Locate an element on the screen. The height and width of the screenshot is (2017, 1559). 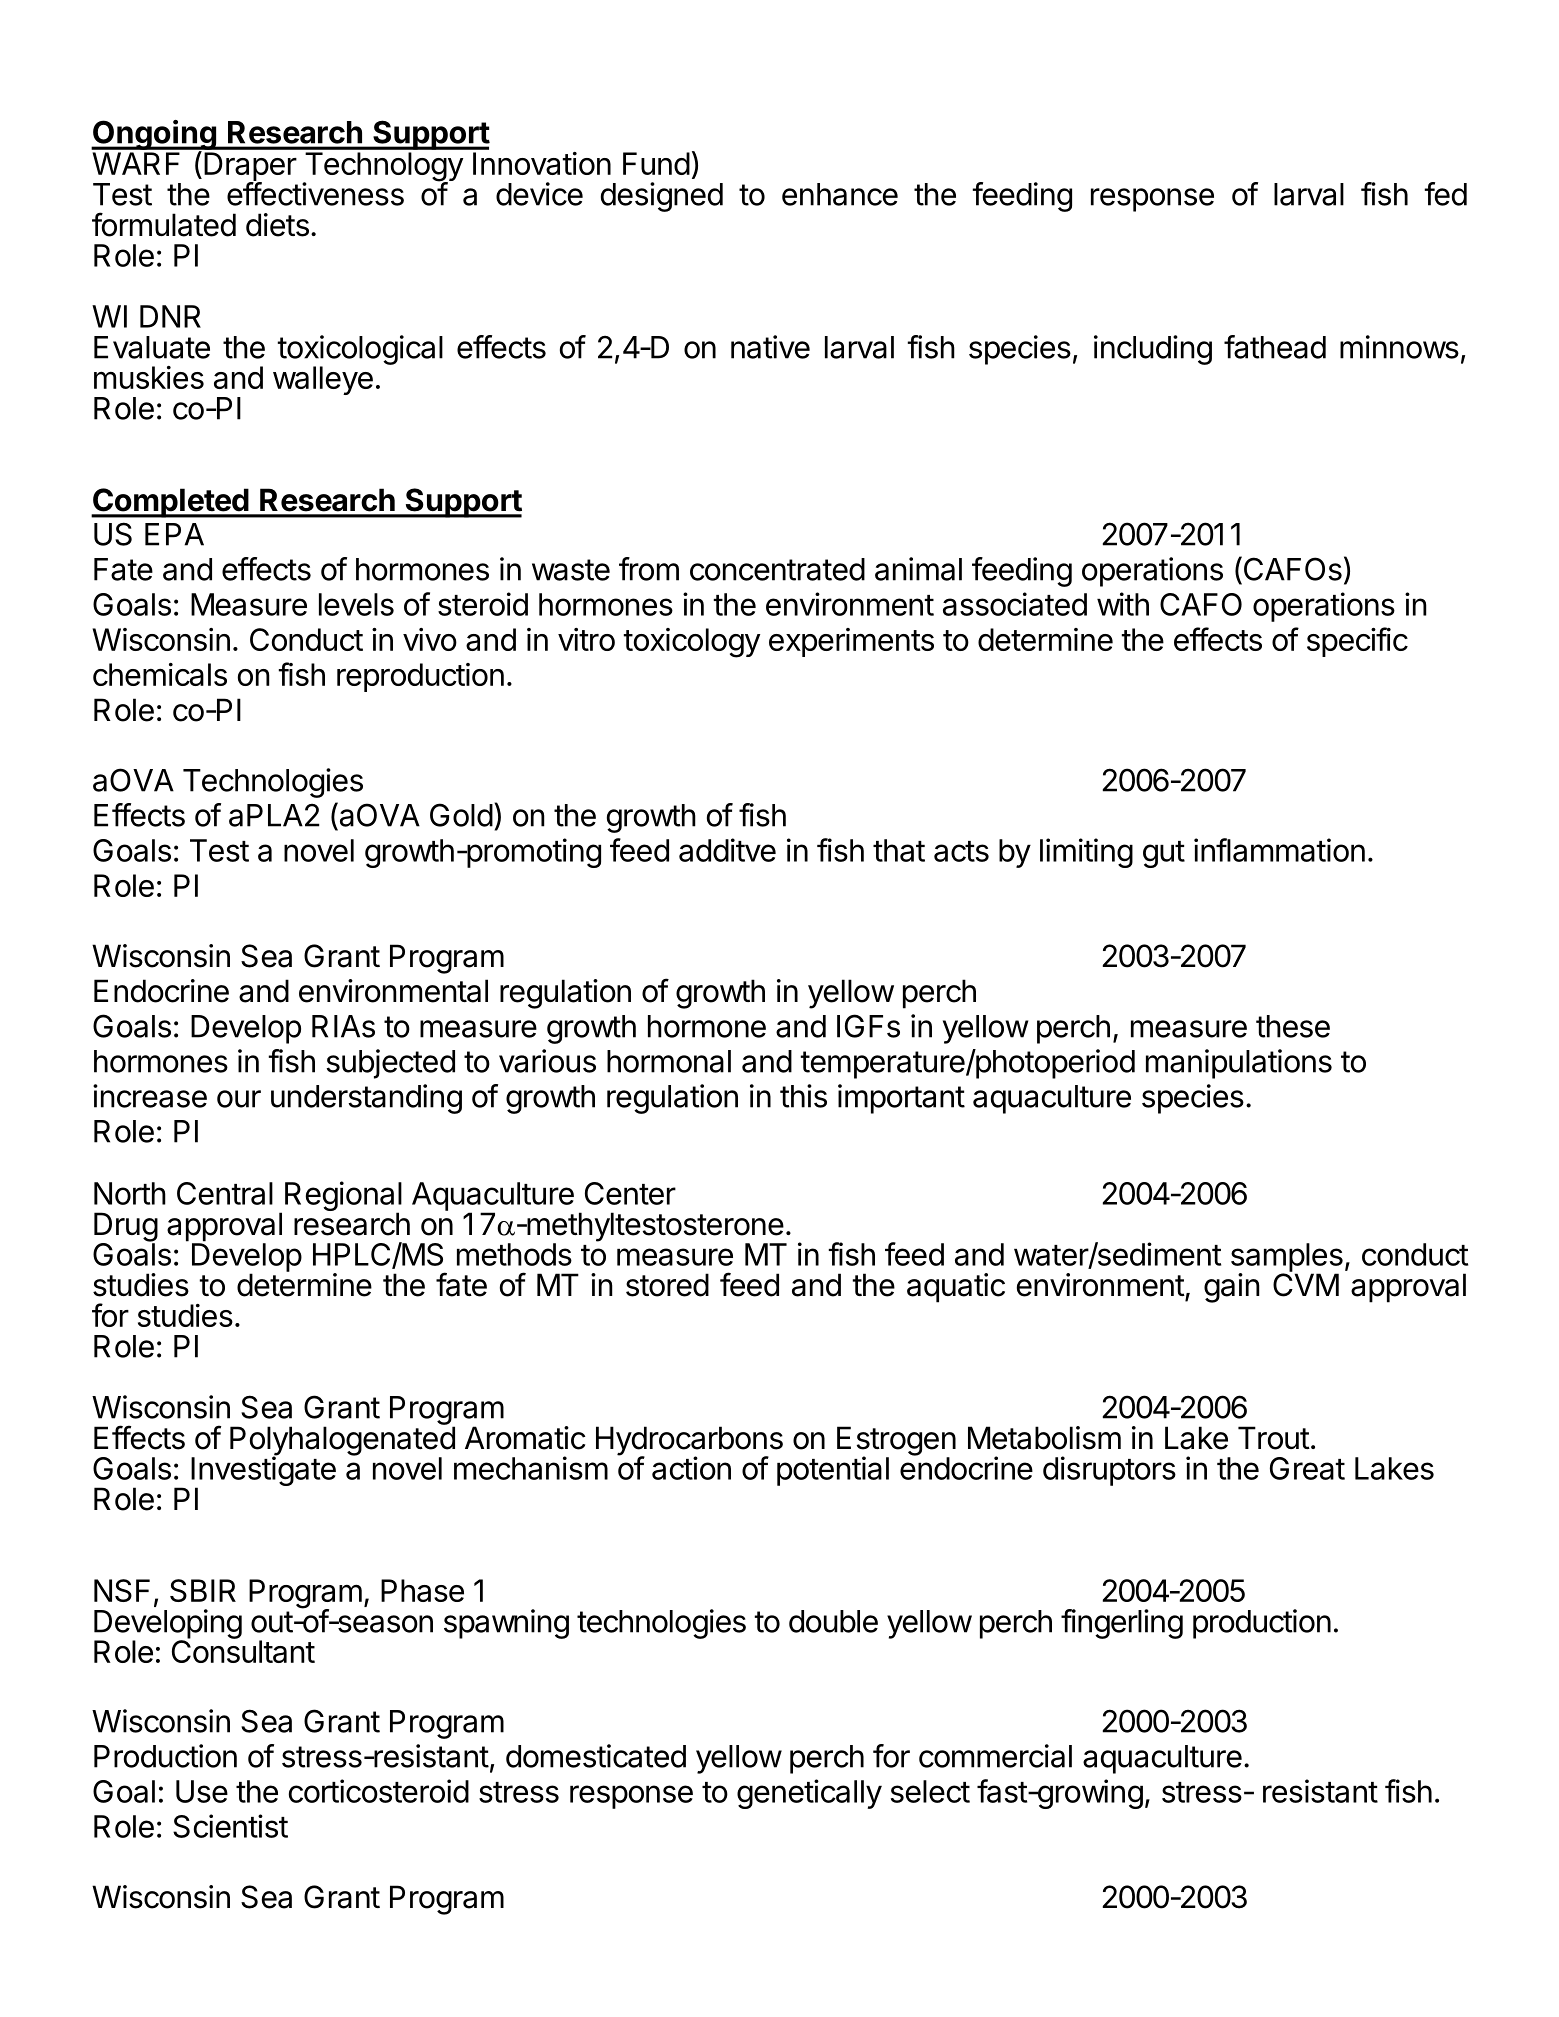
commercial is located at coordinates (995, 1756).
